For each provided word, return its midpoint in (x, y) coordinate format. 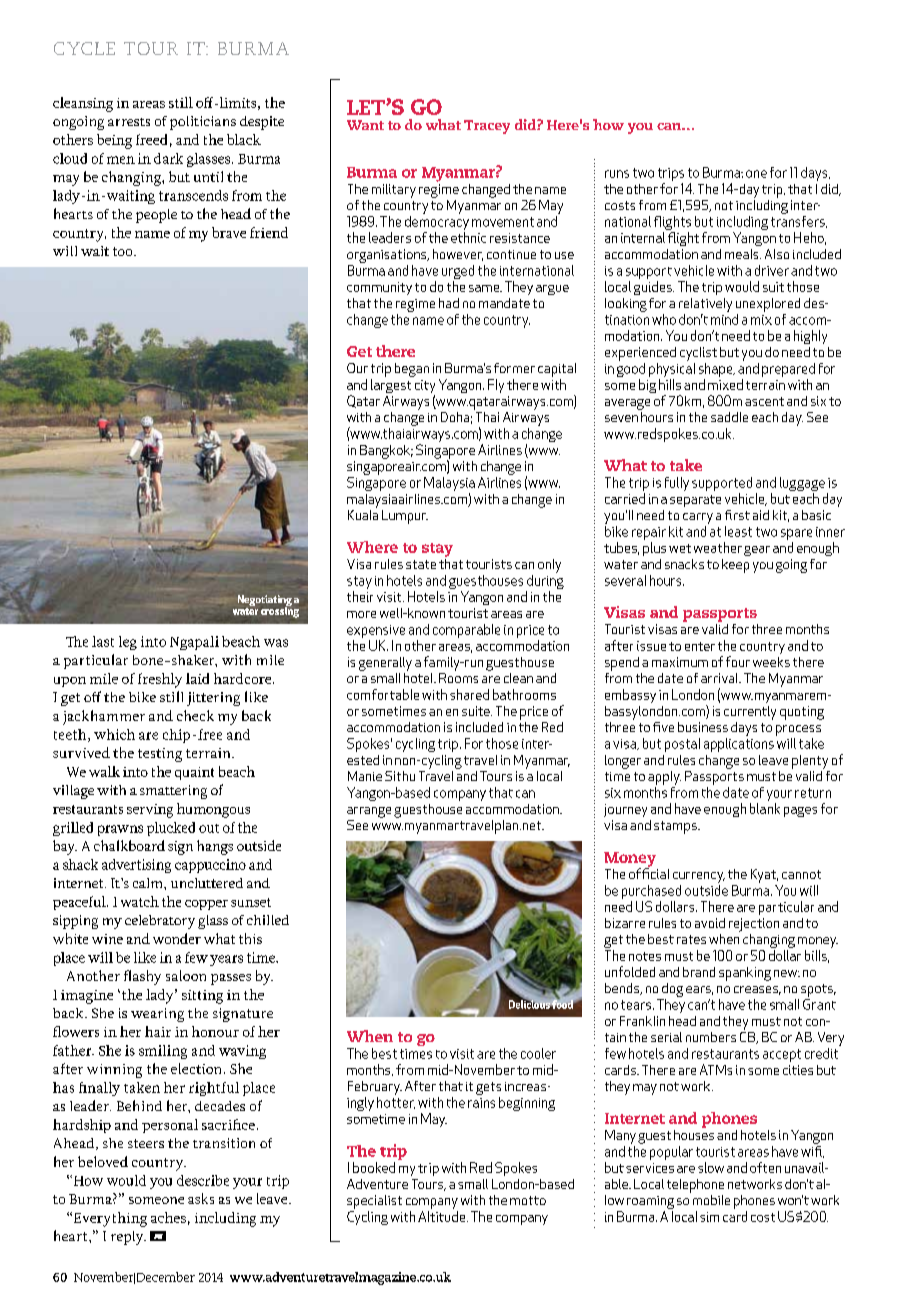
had (449, 303)
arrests (129, 122)
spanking (745, 974)
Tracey (487, 127)
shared (469, 694)
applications (739, 745)
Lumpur (405, 517)
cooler (538, 1053)
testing (160, 755)
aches (168, 1217)
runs (617, 174)
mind (724, 319)
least (738, 531)
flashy (142, 977)
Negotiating (265, 601)
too (124, 251)
